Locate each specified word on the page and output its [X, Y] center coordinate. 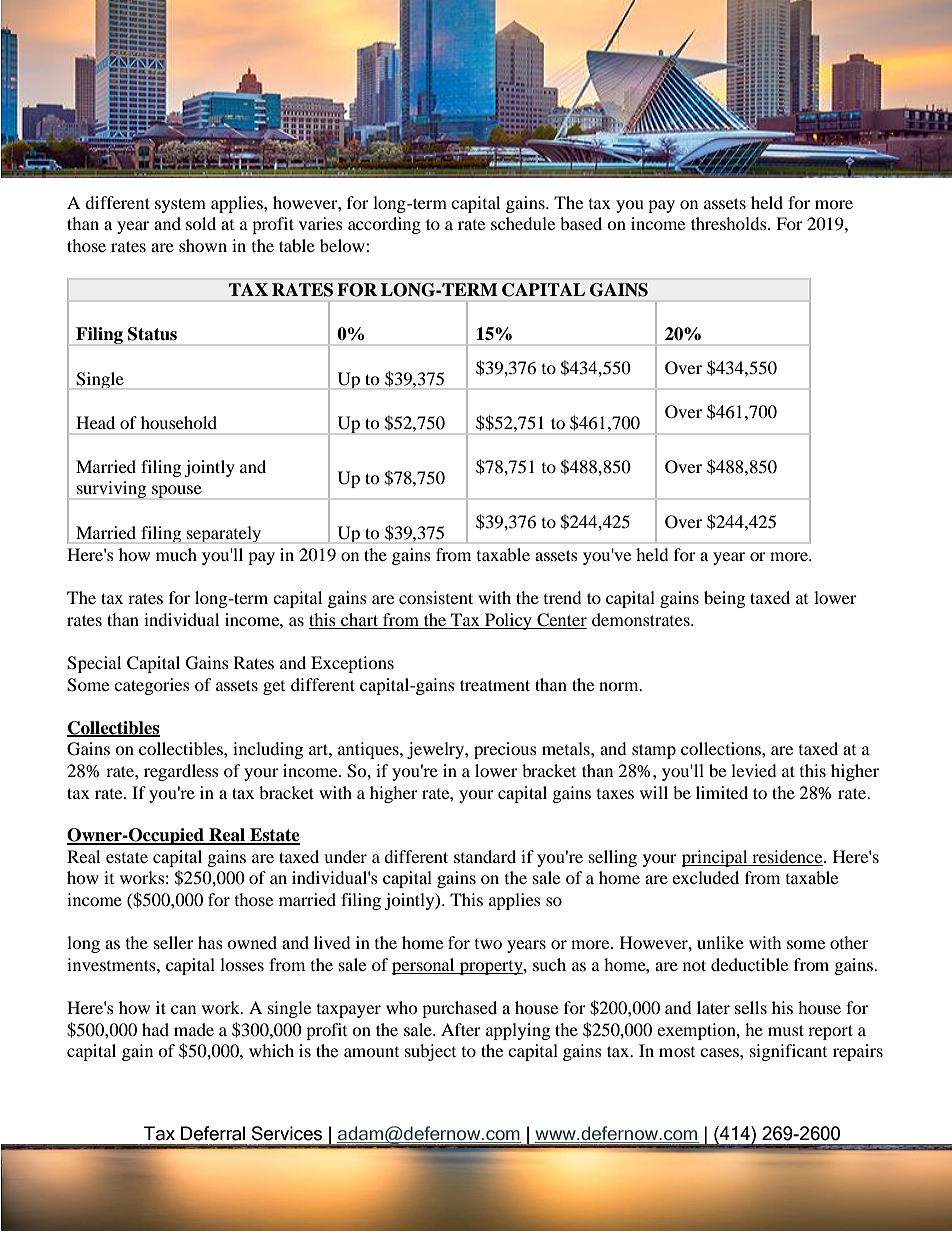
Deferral [213, 1133]
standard [485, 856]
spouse [177, 492]
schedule [523, 223]
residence [787, 858]
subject [430, 1052]
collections [722, 748]
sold [201, 223]
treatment [495, 685]
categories [152, 686]
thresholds [730, 223]
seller [174, 942]
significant [788, 1052]
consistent [436, 597]
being [724, 599]
